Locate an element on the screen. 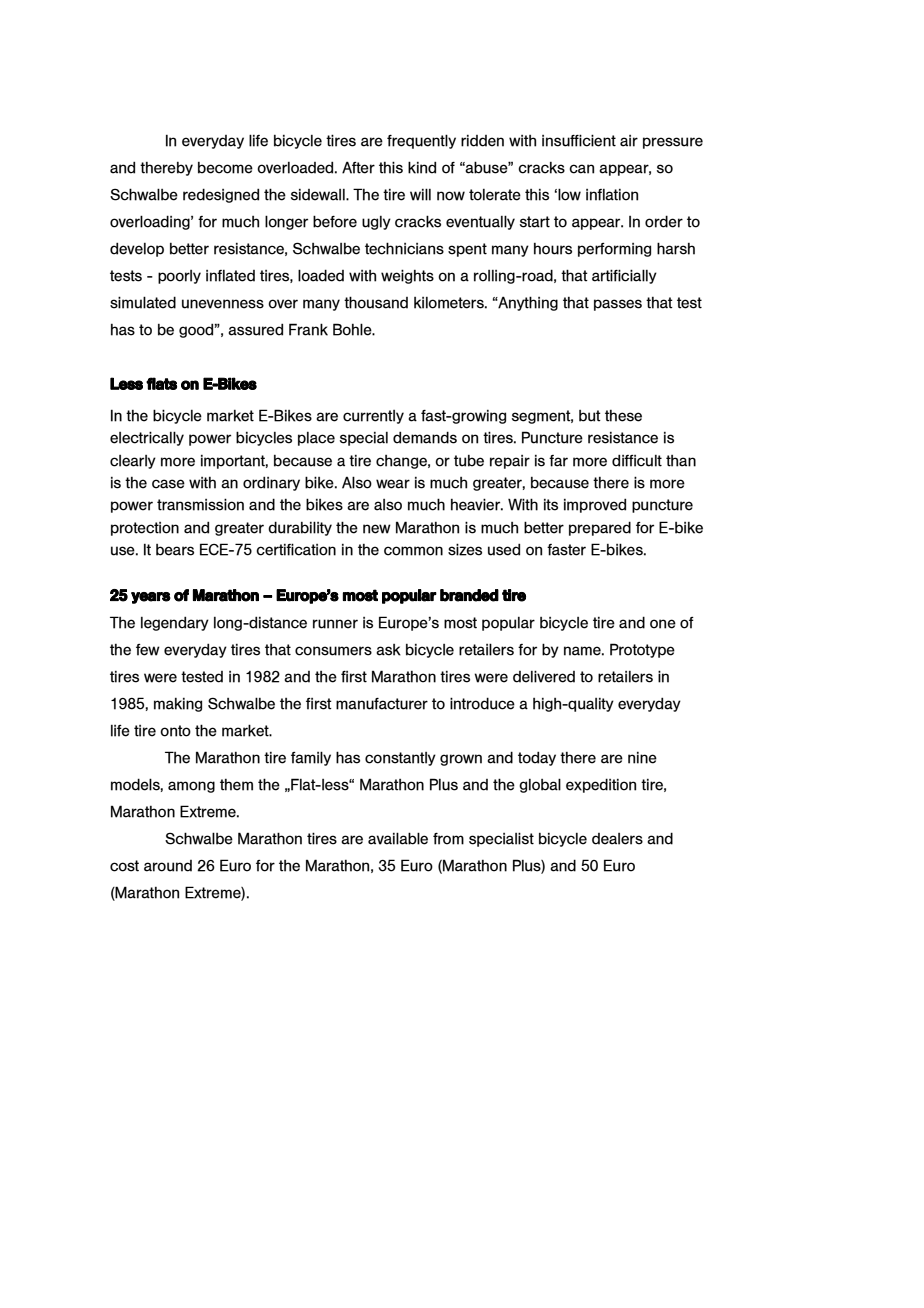 This screenshot has width=924, height=1308. can is located at coordinates (581, 169).
